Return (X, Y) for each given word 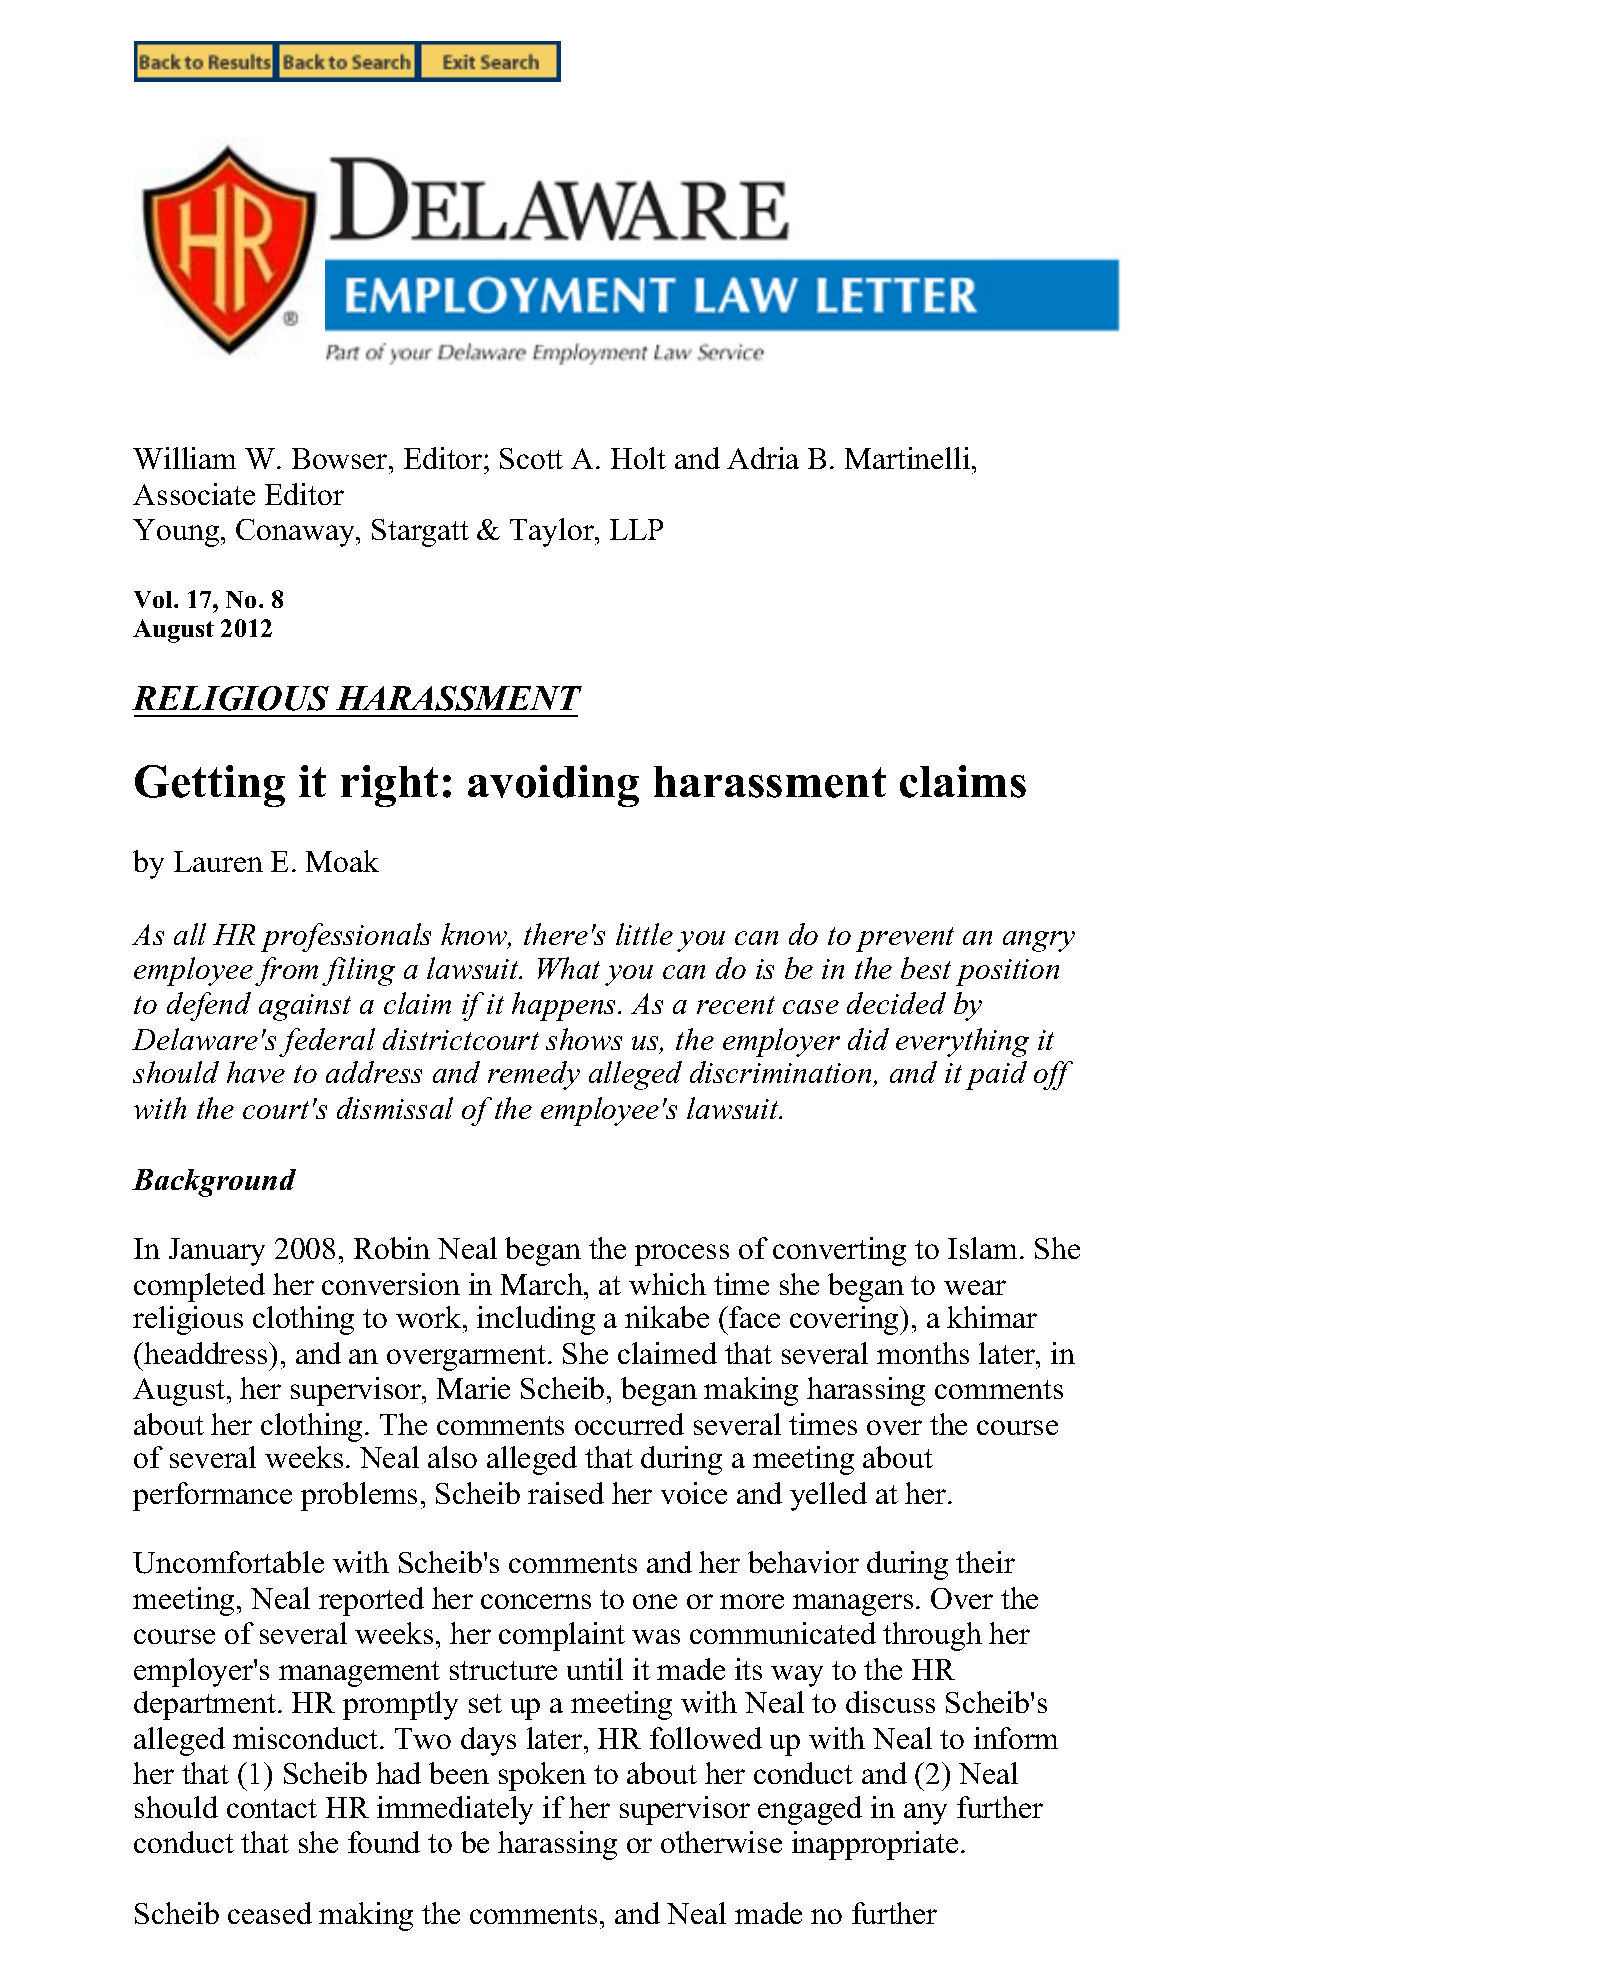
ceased (270, 1913)
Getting (210, 786)
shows (584, 1039)
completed (199, 1287)
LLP (636, 529)
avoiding (553, 786)
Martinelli (909, 458)
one (655, 1601)
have (256, 1072)
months (923, 1353)
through (932, 1636)
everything (962, 1042)
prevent (905, 939)
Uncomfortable (228, 1562)
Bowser (341, 458)
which (667, 1284)
